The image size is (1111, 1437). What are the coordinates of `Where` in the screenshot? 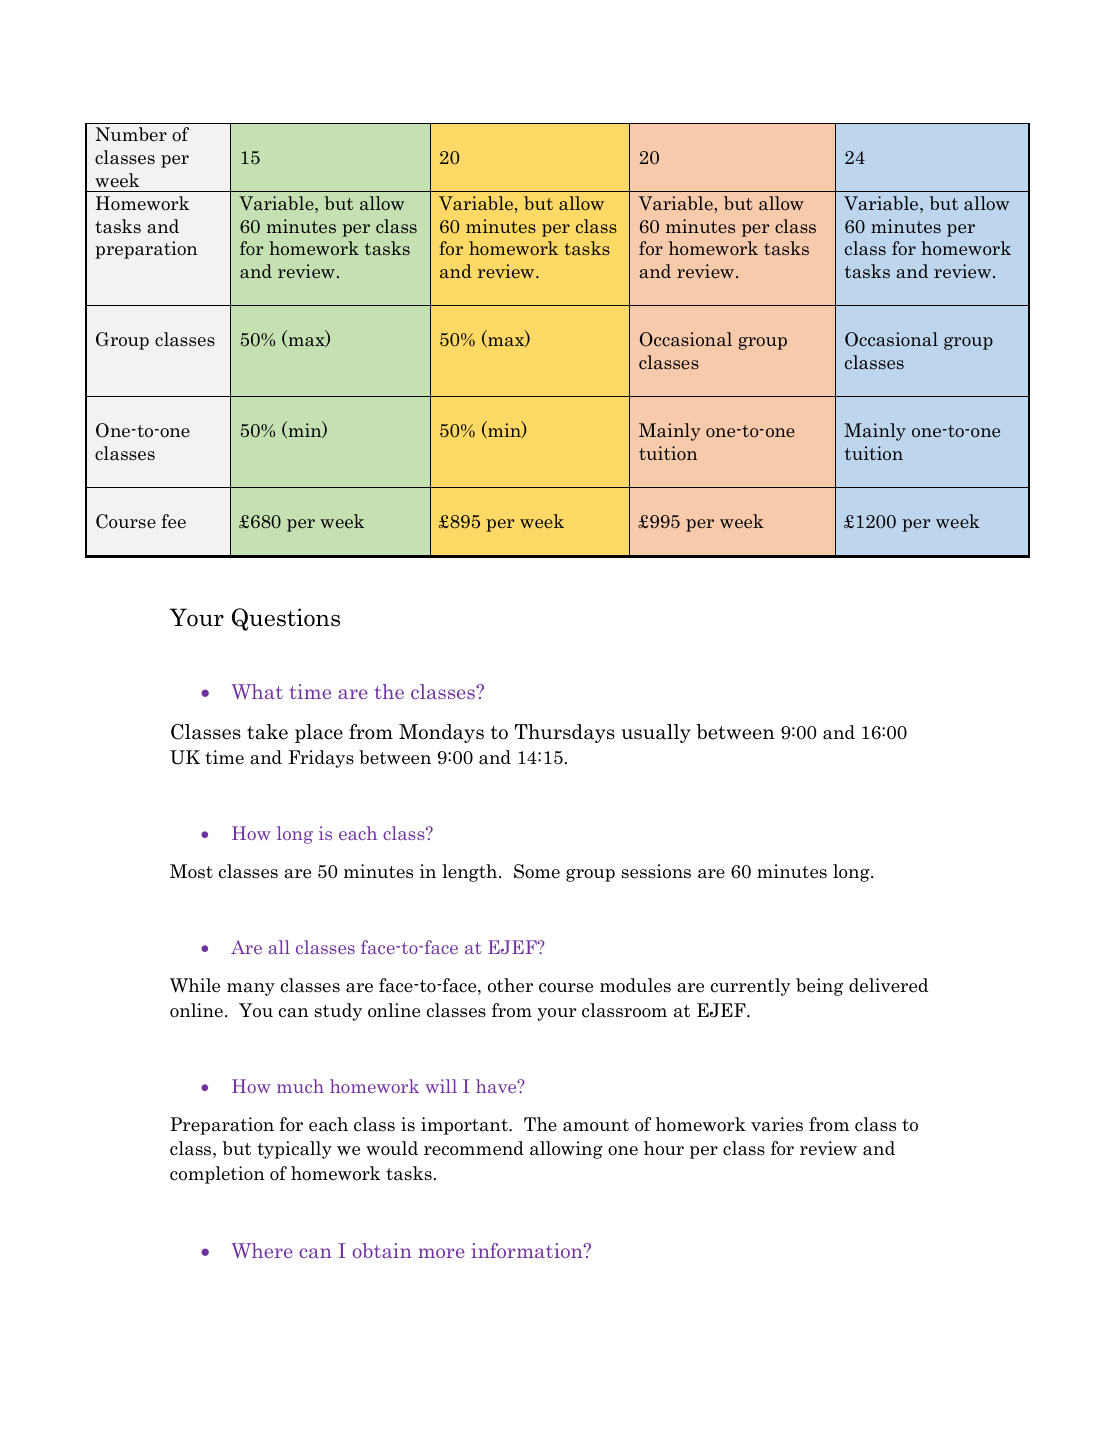 It's located at (262, 1250).
